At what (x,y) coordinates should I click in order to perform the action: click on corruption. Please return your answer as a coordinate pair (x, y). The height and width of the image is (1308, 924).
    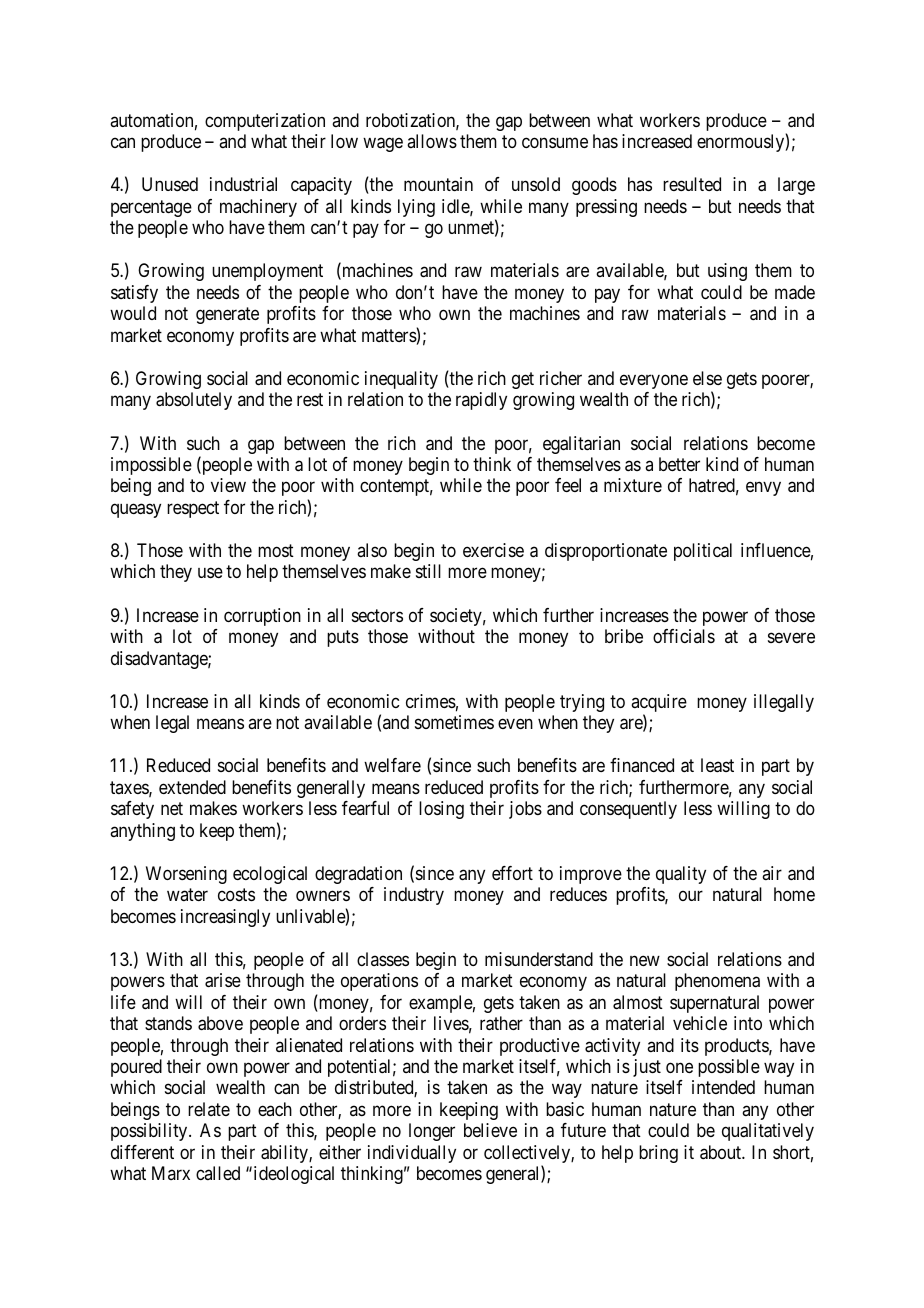
    Looking at the image, I should click on (262, 617).
